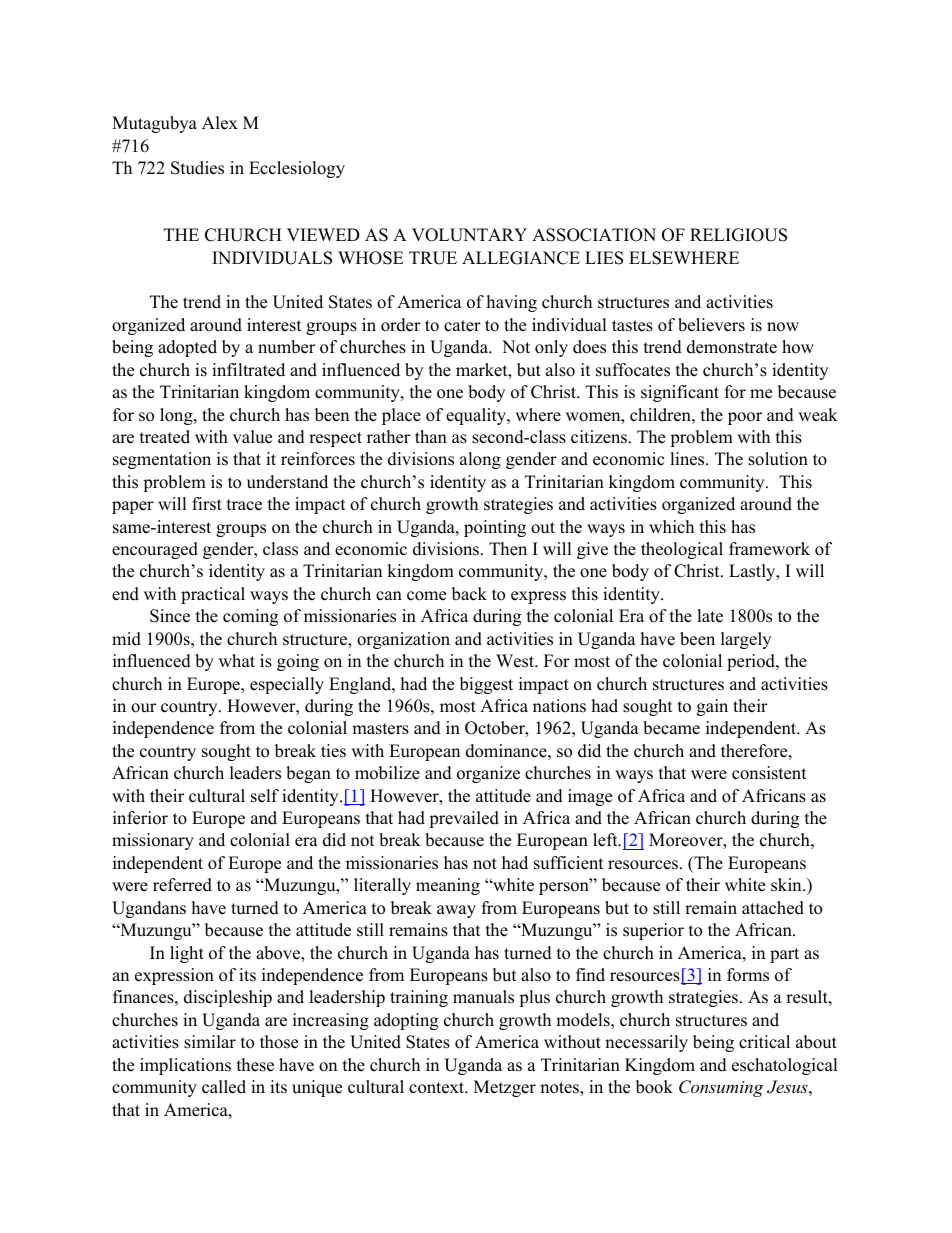  What do you see at coordinates (769, 773) in the image?
I see `consistent` at bounding box center [769, 773].
